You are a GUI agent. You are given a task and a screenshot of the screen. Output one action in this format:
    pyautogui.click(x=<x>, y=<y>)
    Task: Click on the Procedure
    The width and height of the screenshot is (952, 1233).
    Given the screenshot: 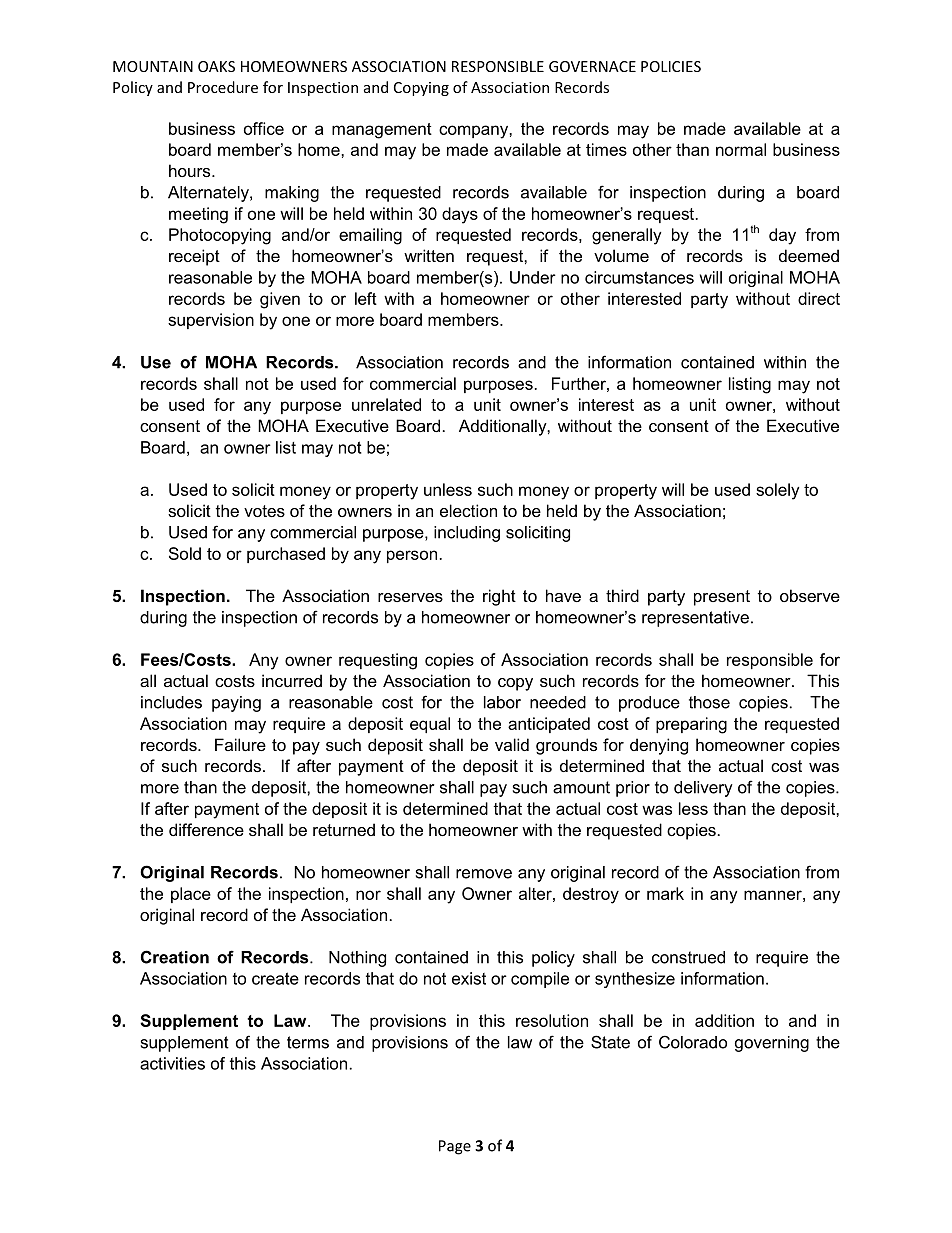 What is the action you would take?
    pyautogui.click(x=223, y=87)
